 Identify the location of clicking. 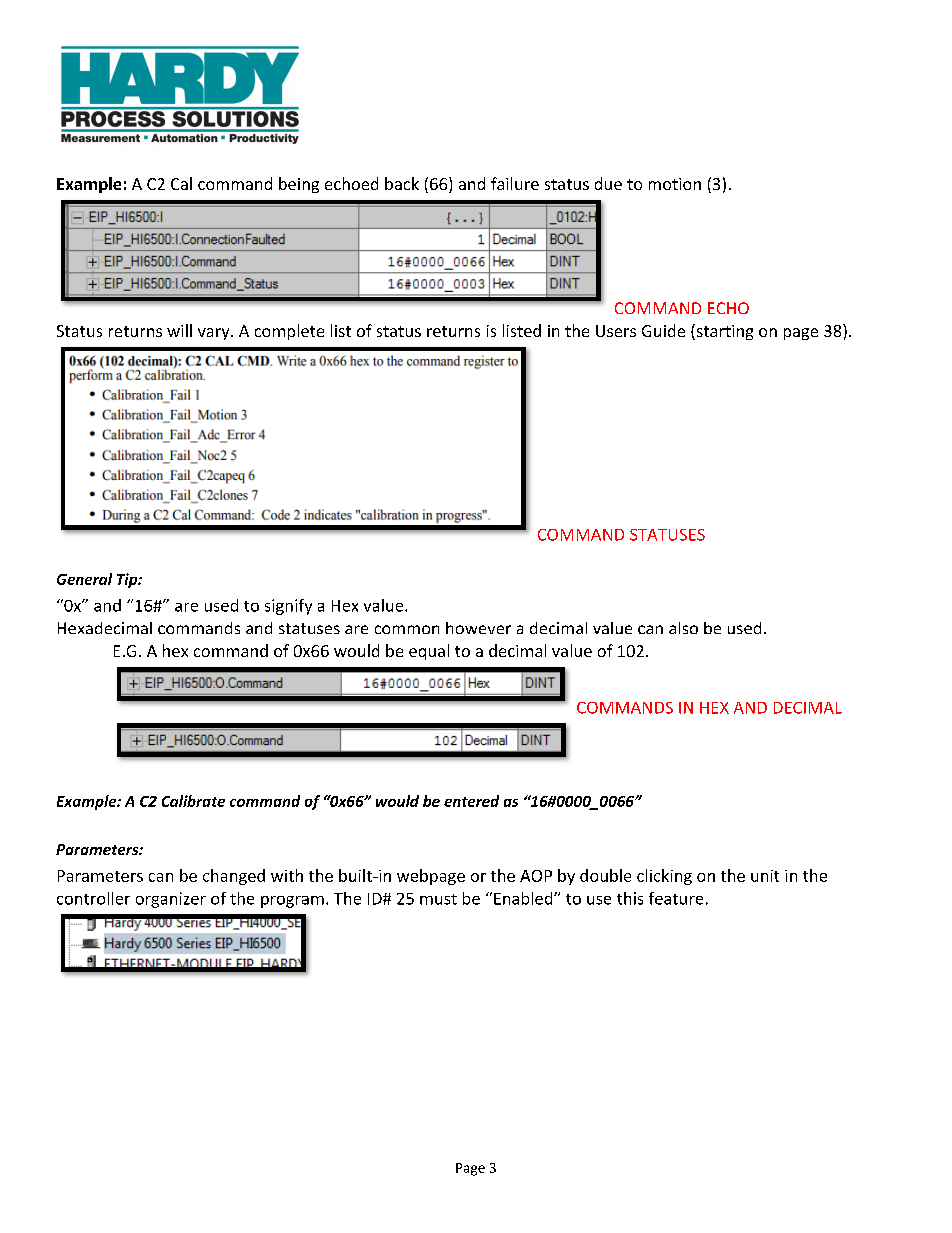
(664, 877).
